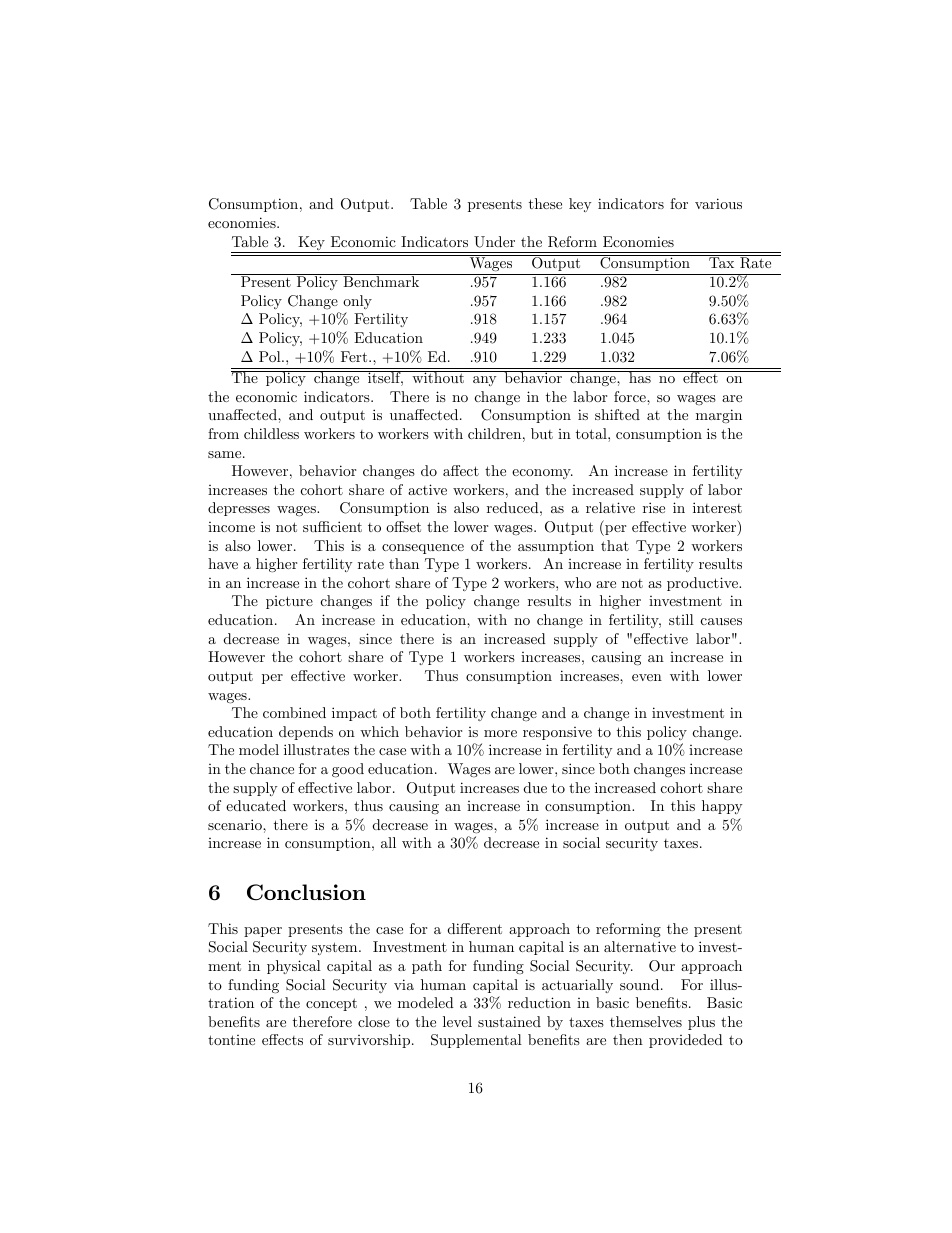 Image resolution: width=952 pixels, height=1233 pixels. What do you see at coordinates (718, 203) in the document?
I see `various` at bounding box center [718, 203].
